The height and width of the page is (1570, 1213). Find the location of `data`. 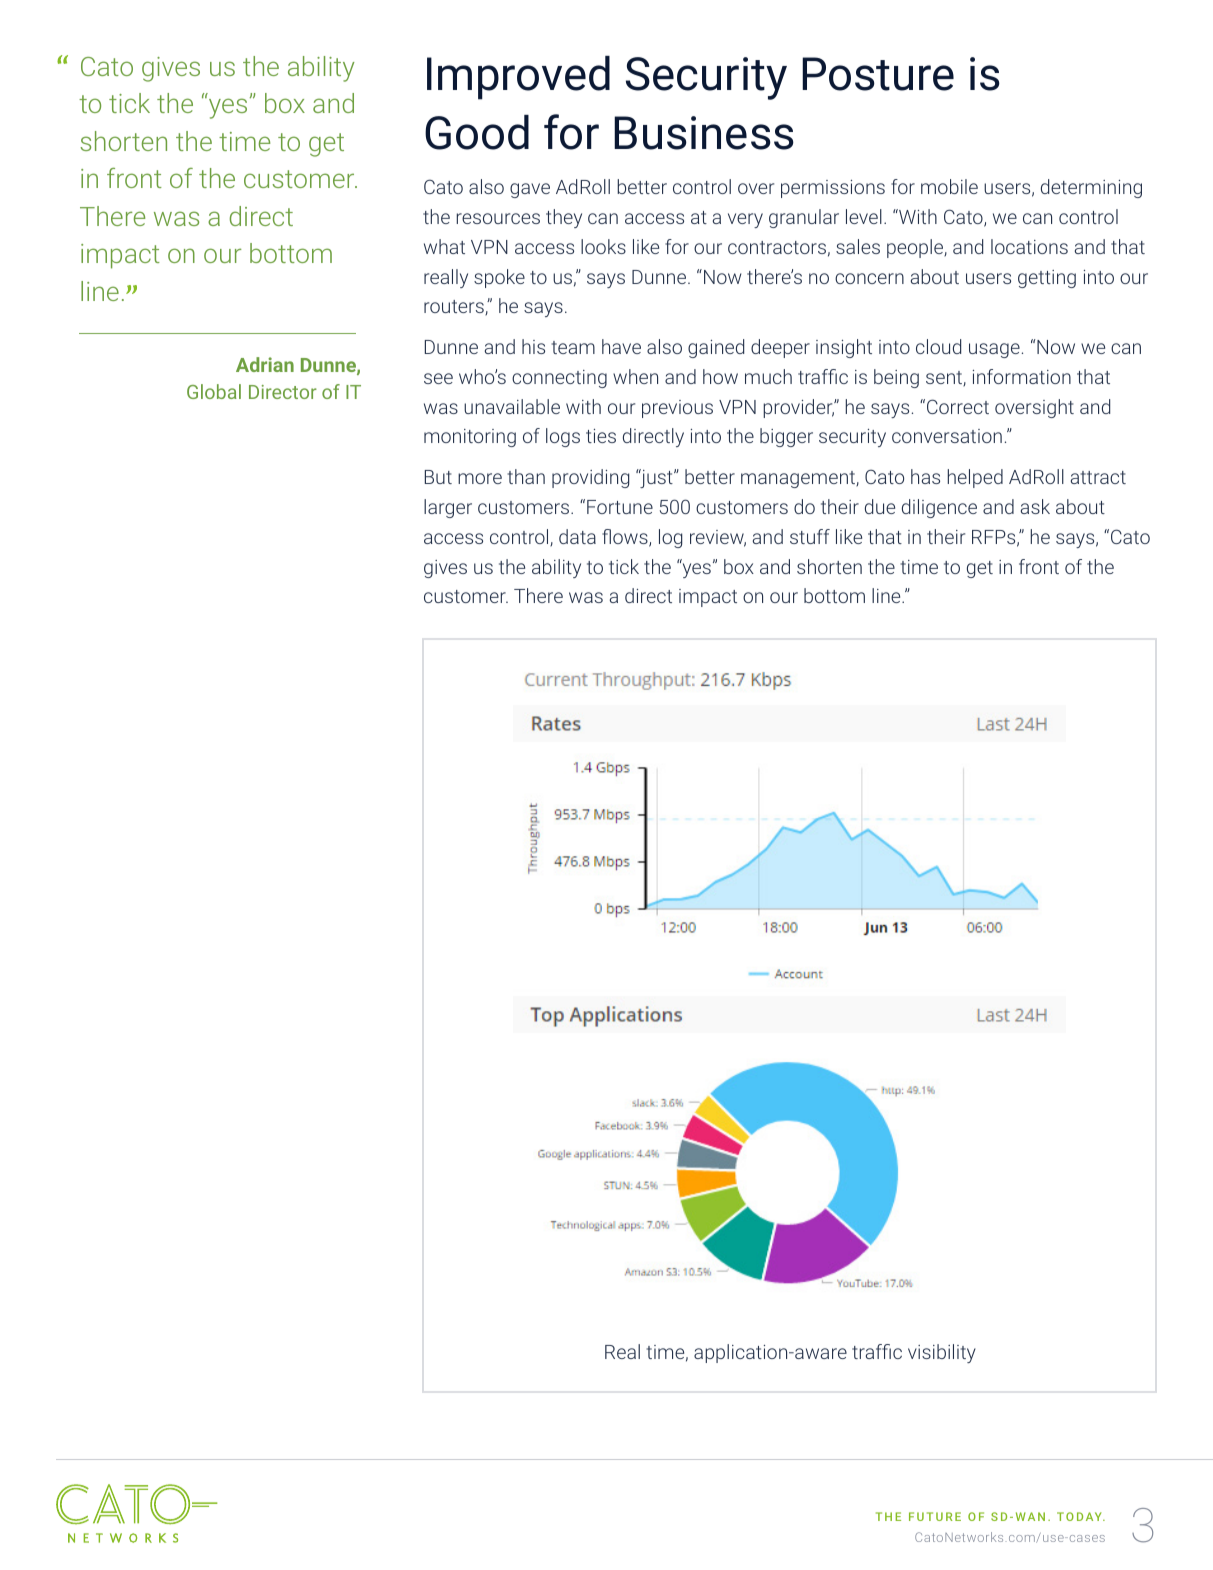

data is located at coordinates (577, 536).
